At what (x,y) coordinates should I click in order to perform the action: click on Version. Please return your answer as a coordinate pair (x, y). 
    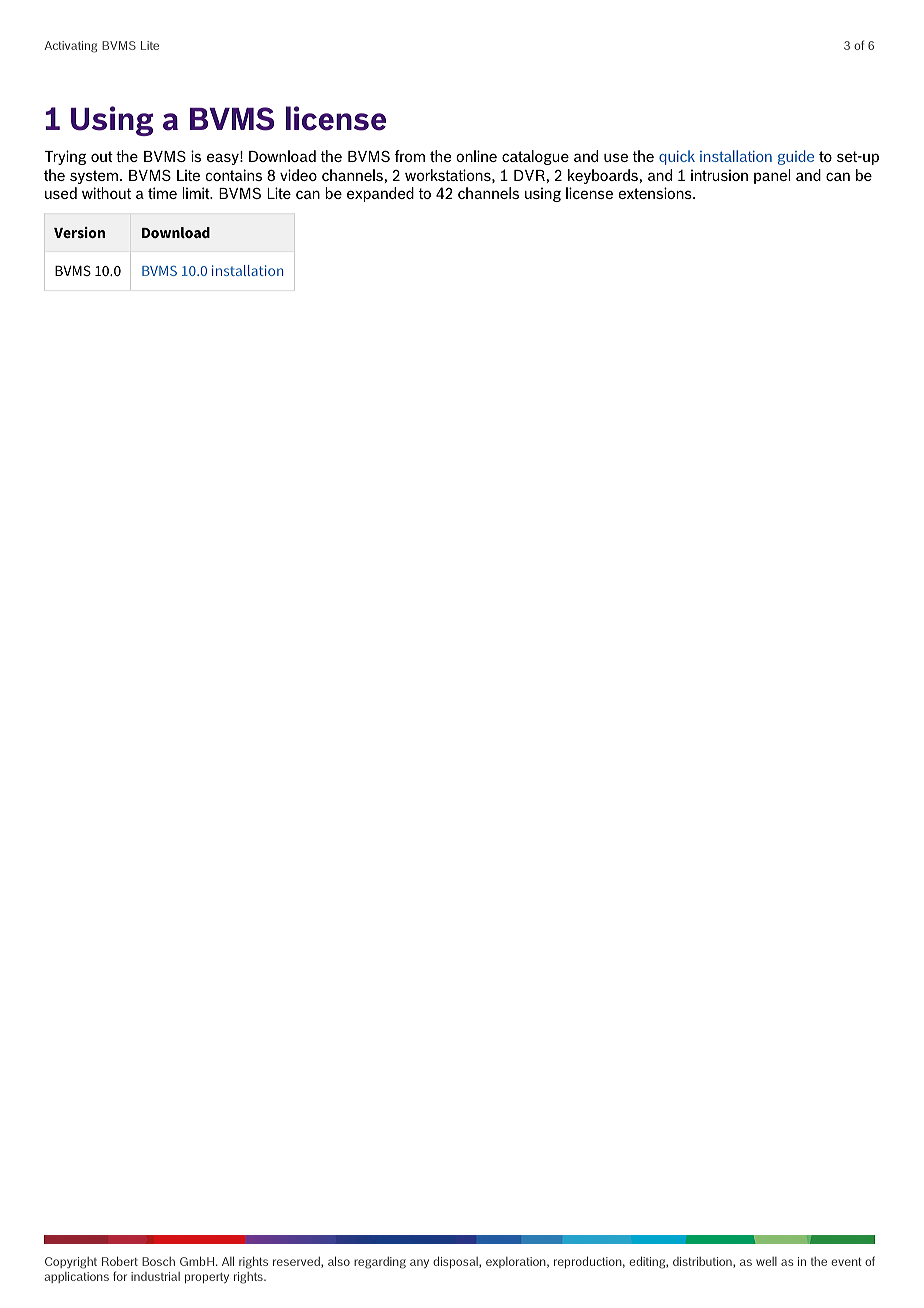
    Looking at the image, I should click on (79, 232).
